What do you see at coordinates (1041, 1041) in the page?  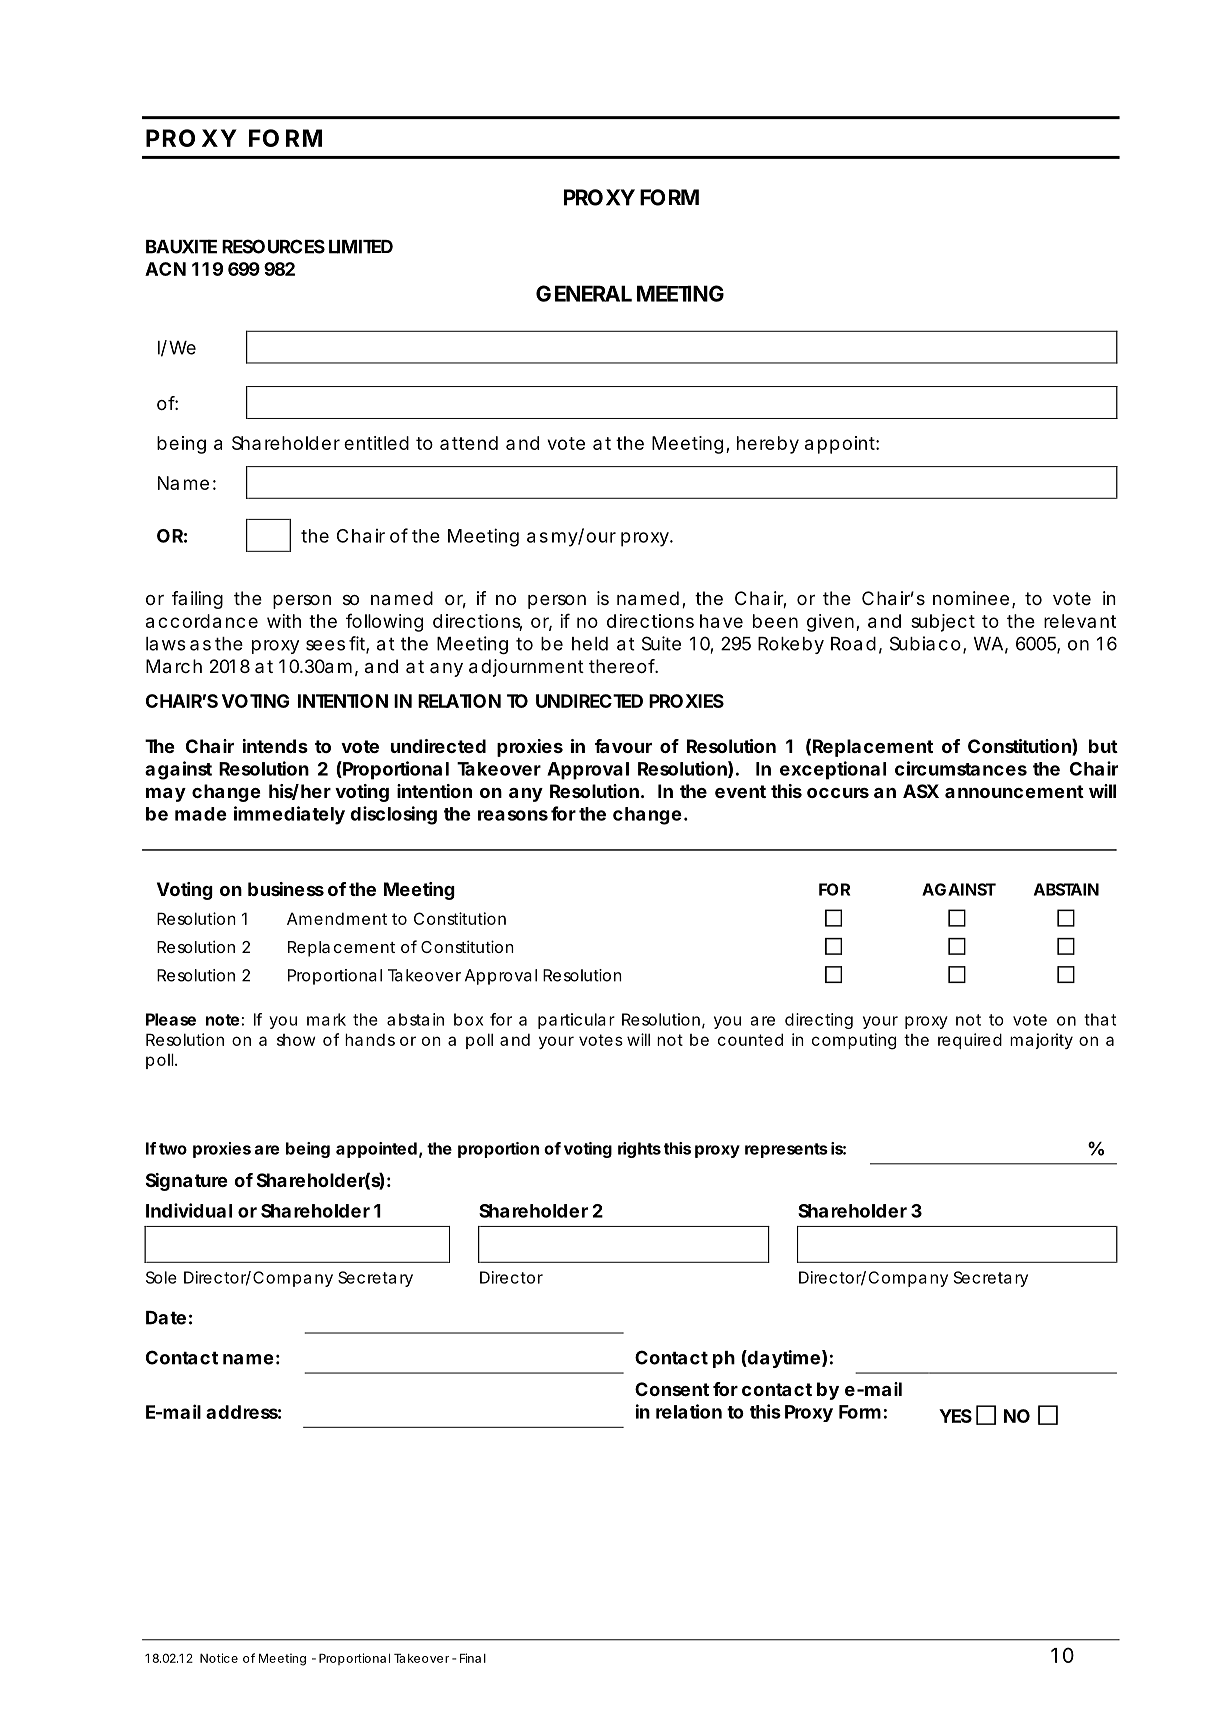 I see `majority` at bounding box center [1041, 1041].
